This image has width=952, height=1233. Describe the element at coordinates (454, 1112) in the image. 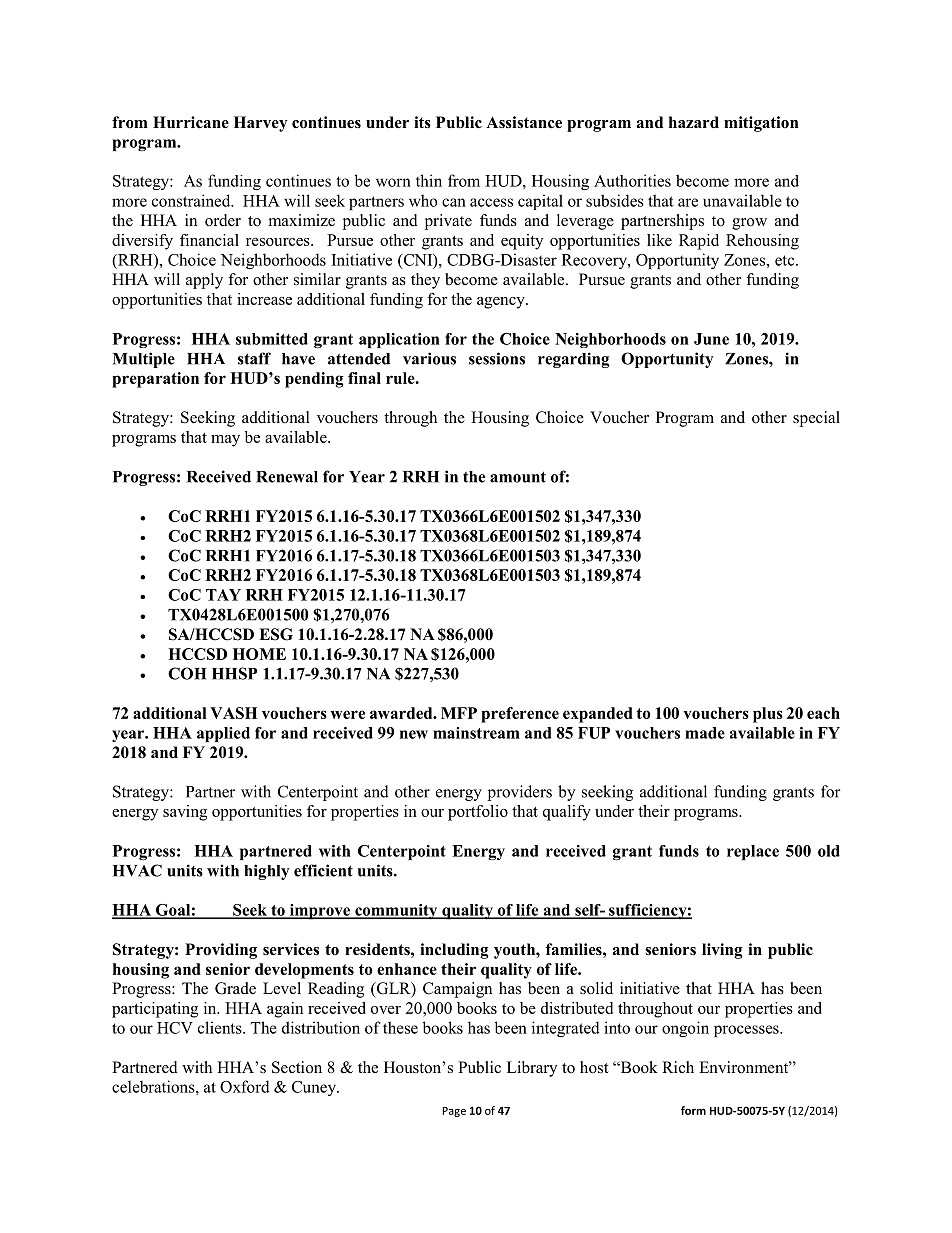

I see `Page` at that location.
